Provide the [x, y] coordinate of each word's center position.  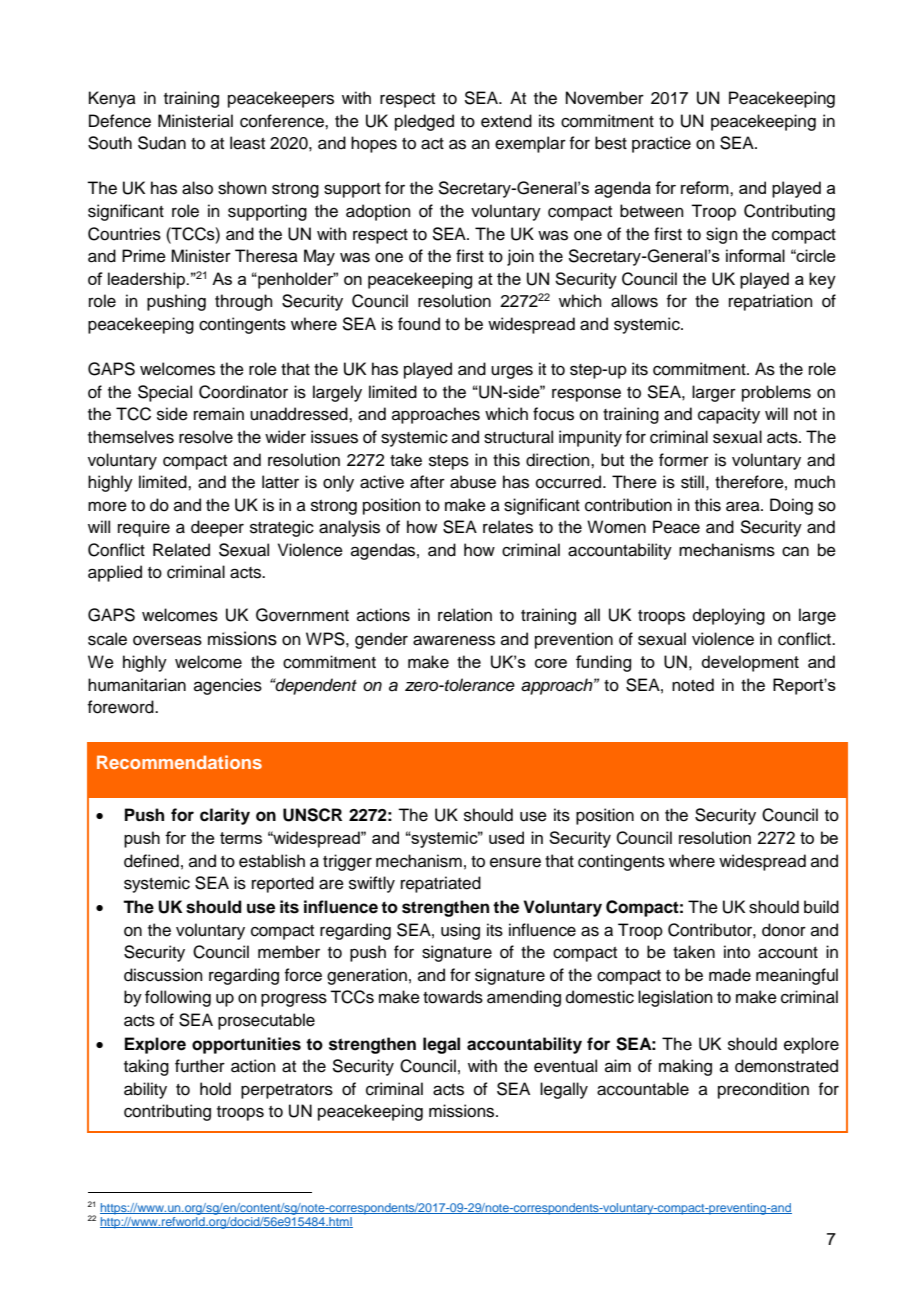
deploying [729, 616]
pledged [424, 122]
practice [661, 144]
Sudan [162, 143]
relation [465, 615]
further [200, 1066]
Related [181, 550]
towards [453, 997]
